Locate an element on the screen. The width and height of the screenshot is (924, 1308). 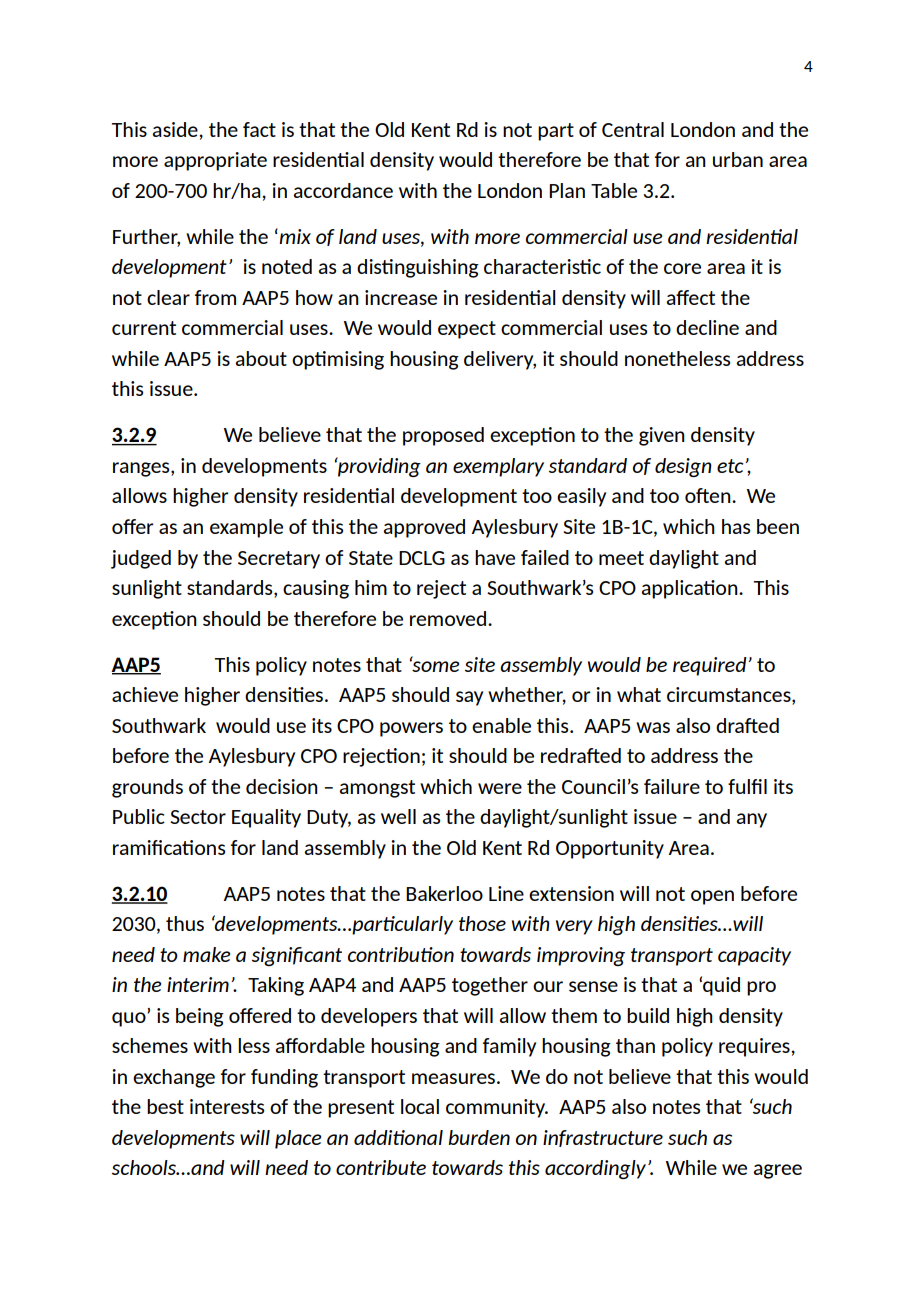
make is located at coordinates (206, 954).
